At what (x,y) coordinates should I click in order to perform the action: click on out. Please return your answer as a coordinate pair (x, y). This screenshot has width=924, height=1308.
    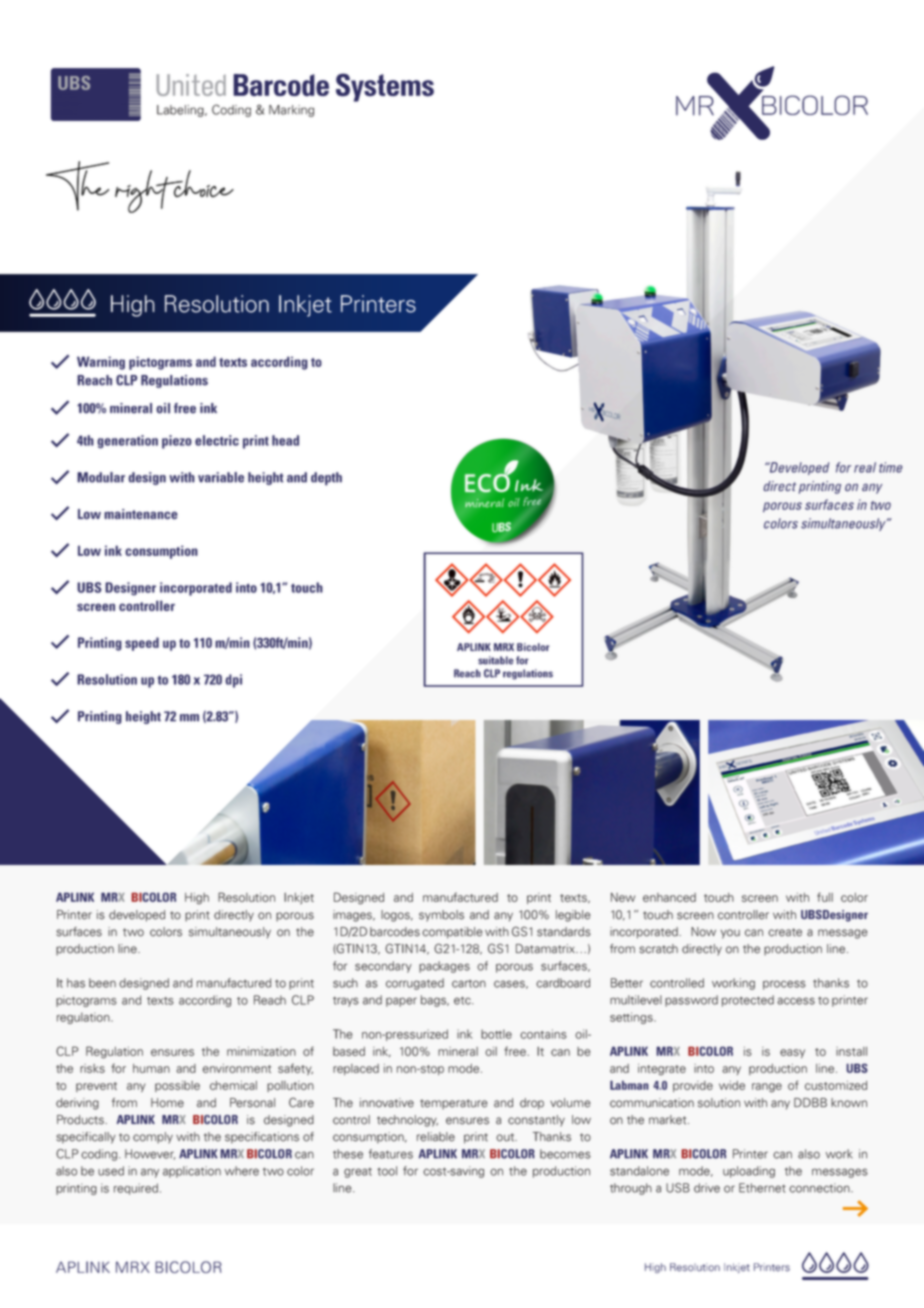
    Looking at the image, I should click on (506, 1137).
